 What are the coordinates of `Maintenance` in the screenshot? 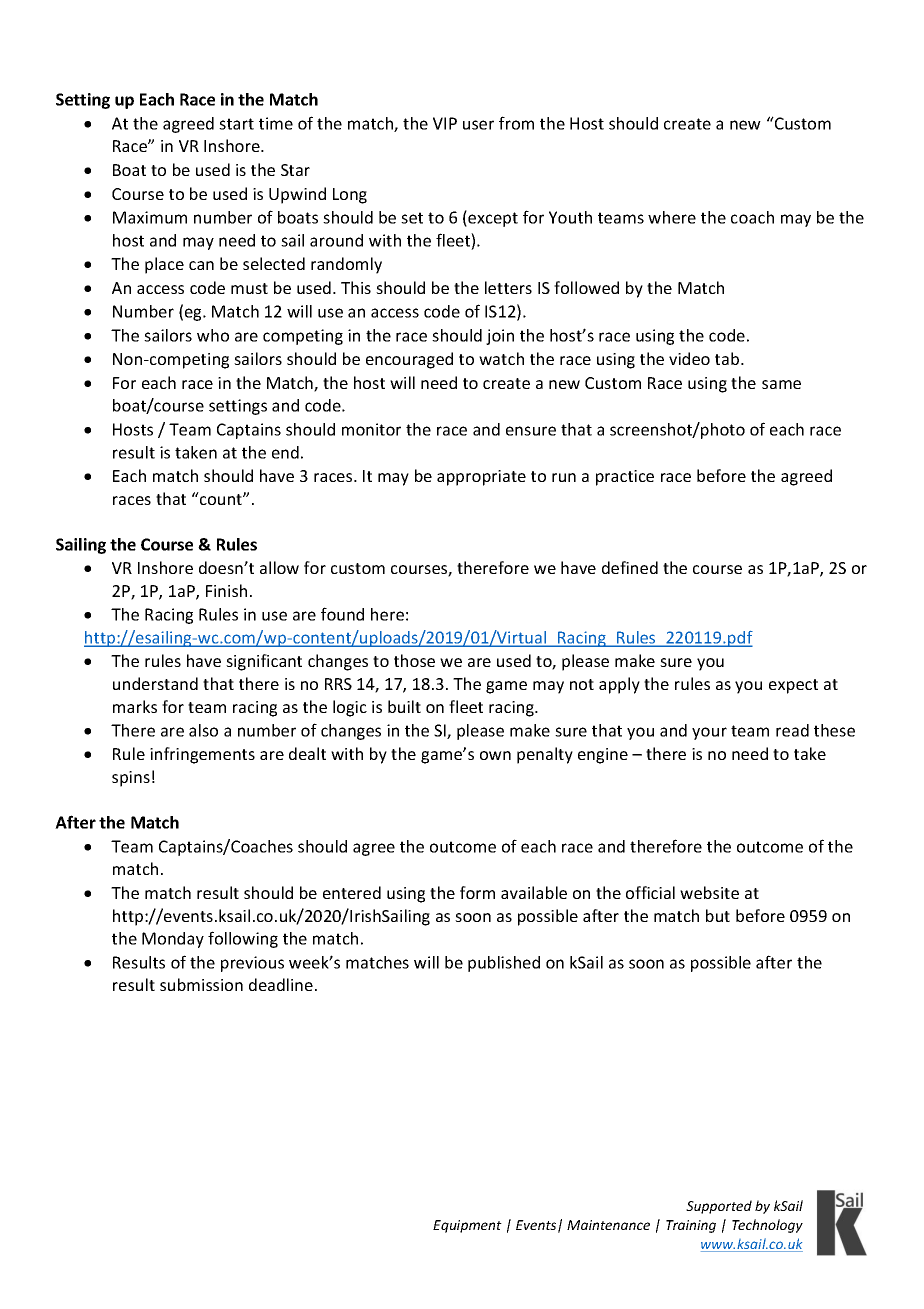 It's located at (608, 1225).
